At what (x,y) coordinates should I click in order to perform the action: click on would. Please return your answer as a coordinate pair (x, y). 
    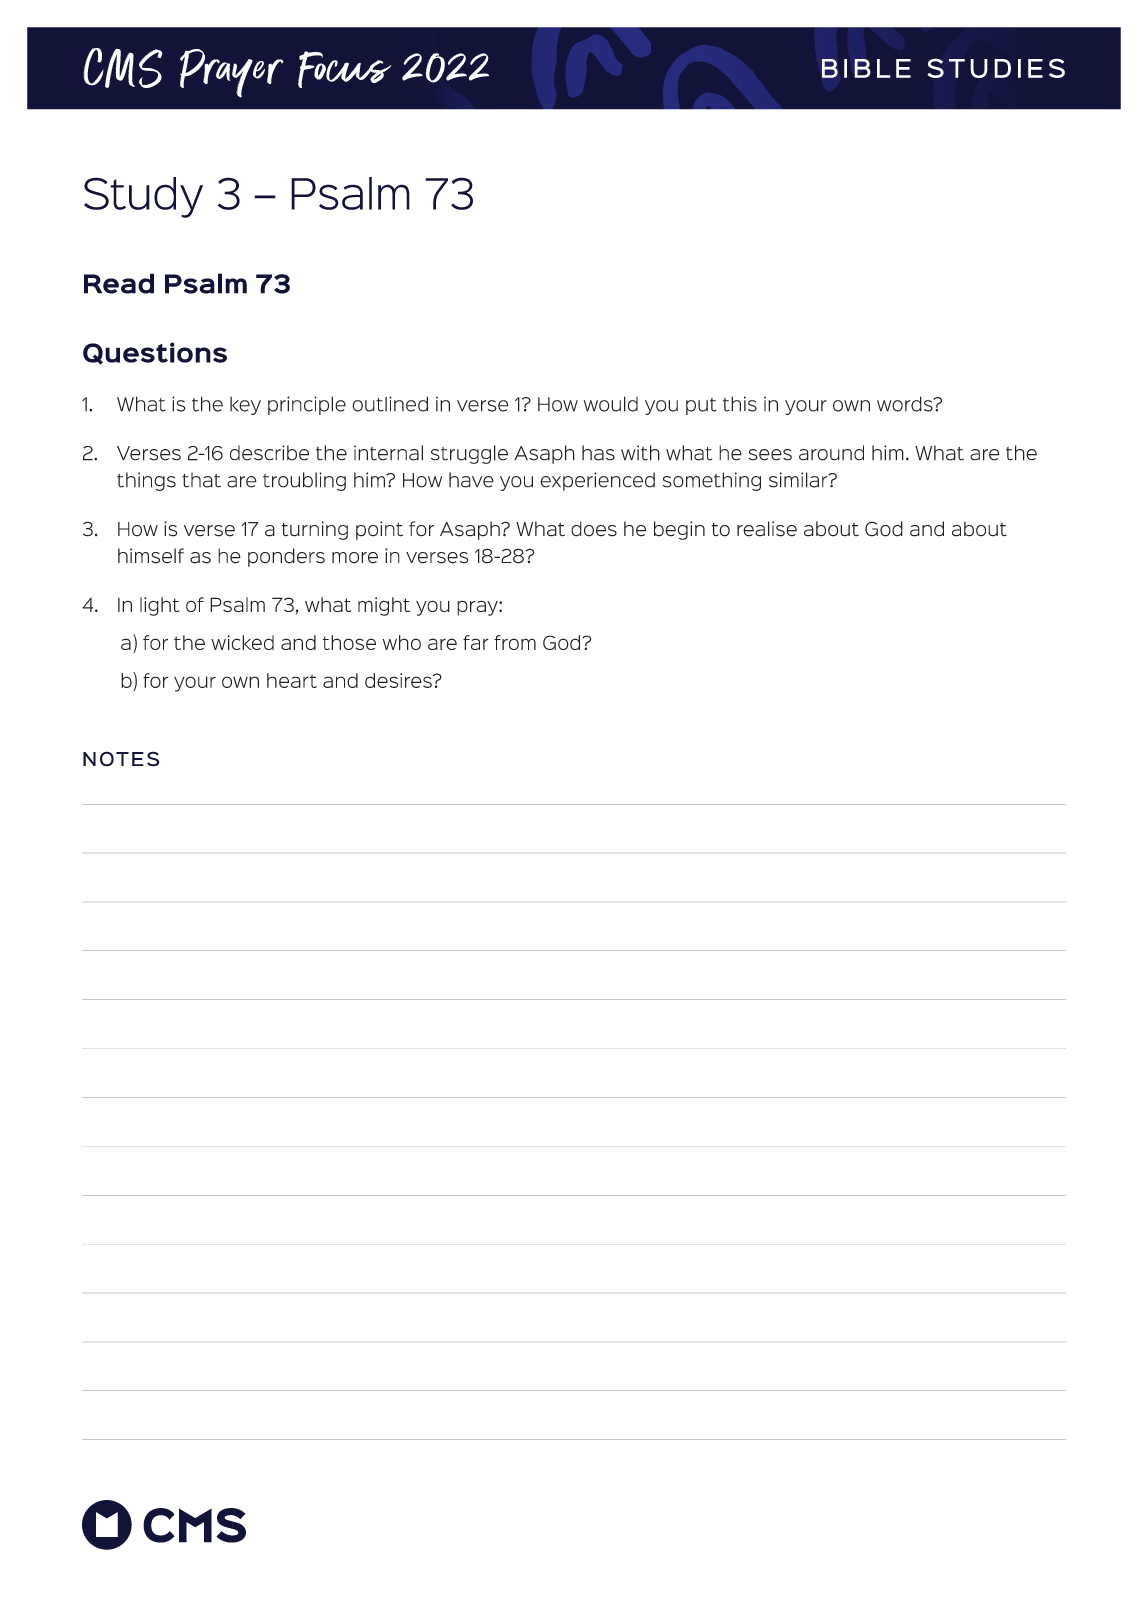
    Looking at the image, I should click on (611, 404).
